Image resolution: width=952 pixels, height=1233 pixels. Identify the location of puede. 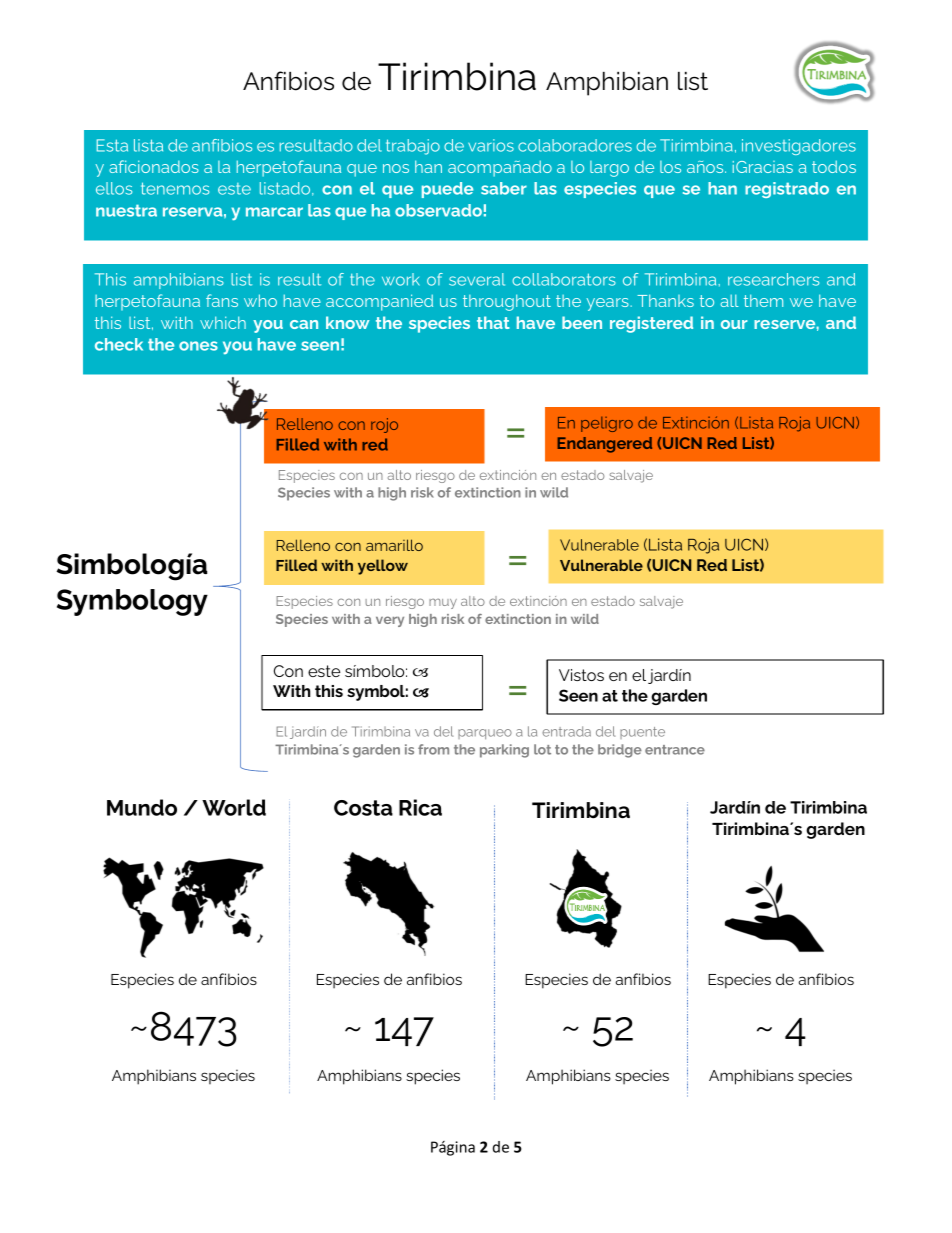
(447, 190).
